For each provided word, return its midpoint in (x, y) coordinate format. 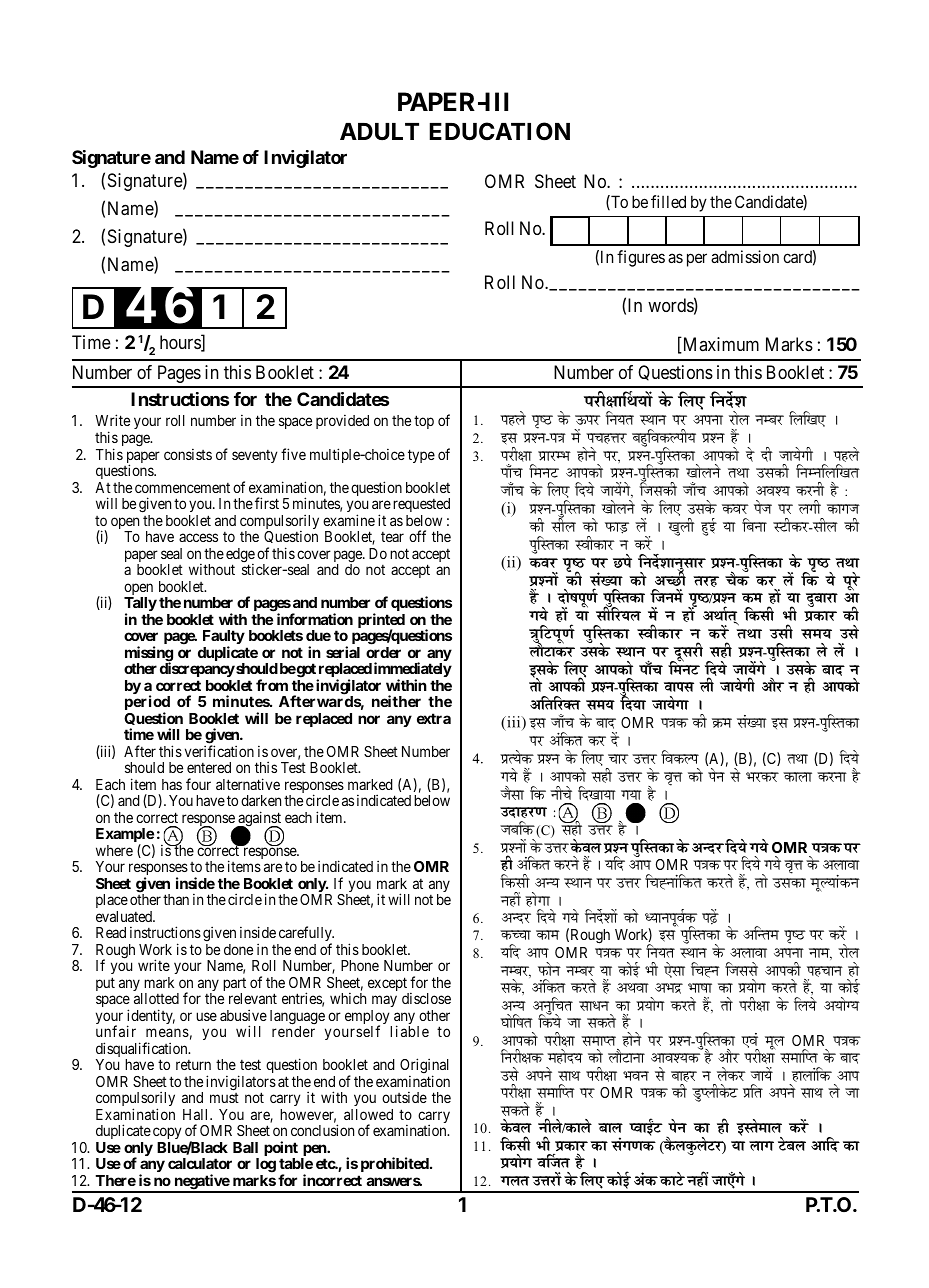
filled (668, 201)
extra (434, 718)
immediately (413, 671)
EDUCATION (499, 131)
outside (404, 1097)
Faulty (224, 639)
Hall (197, 1114)
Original (424, 1067)
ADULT (379, 132)
